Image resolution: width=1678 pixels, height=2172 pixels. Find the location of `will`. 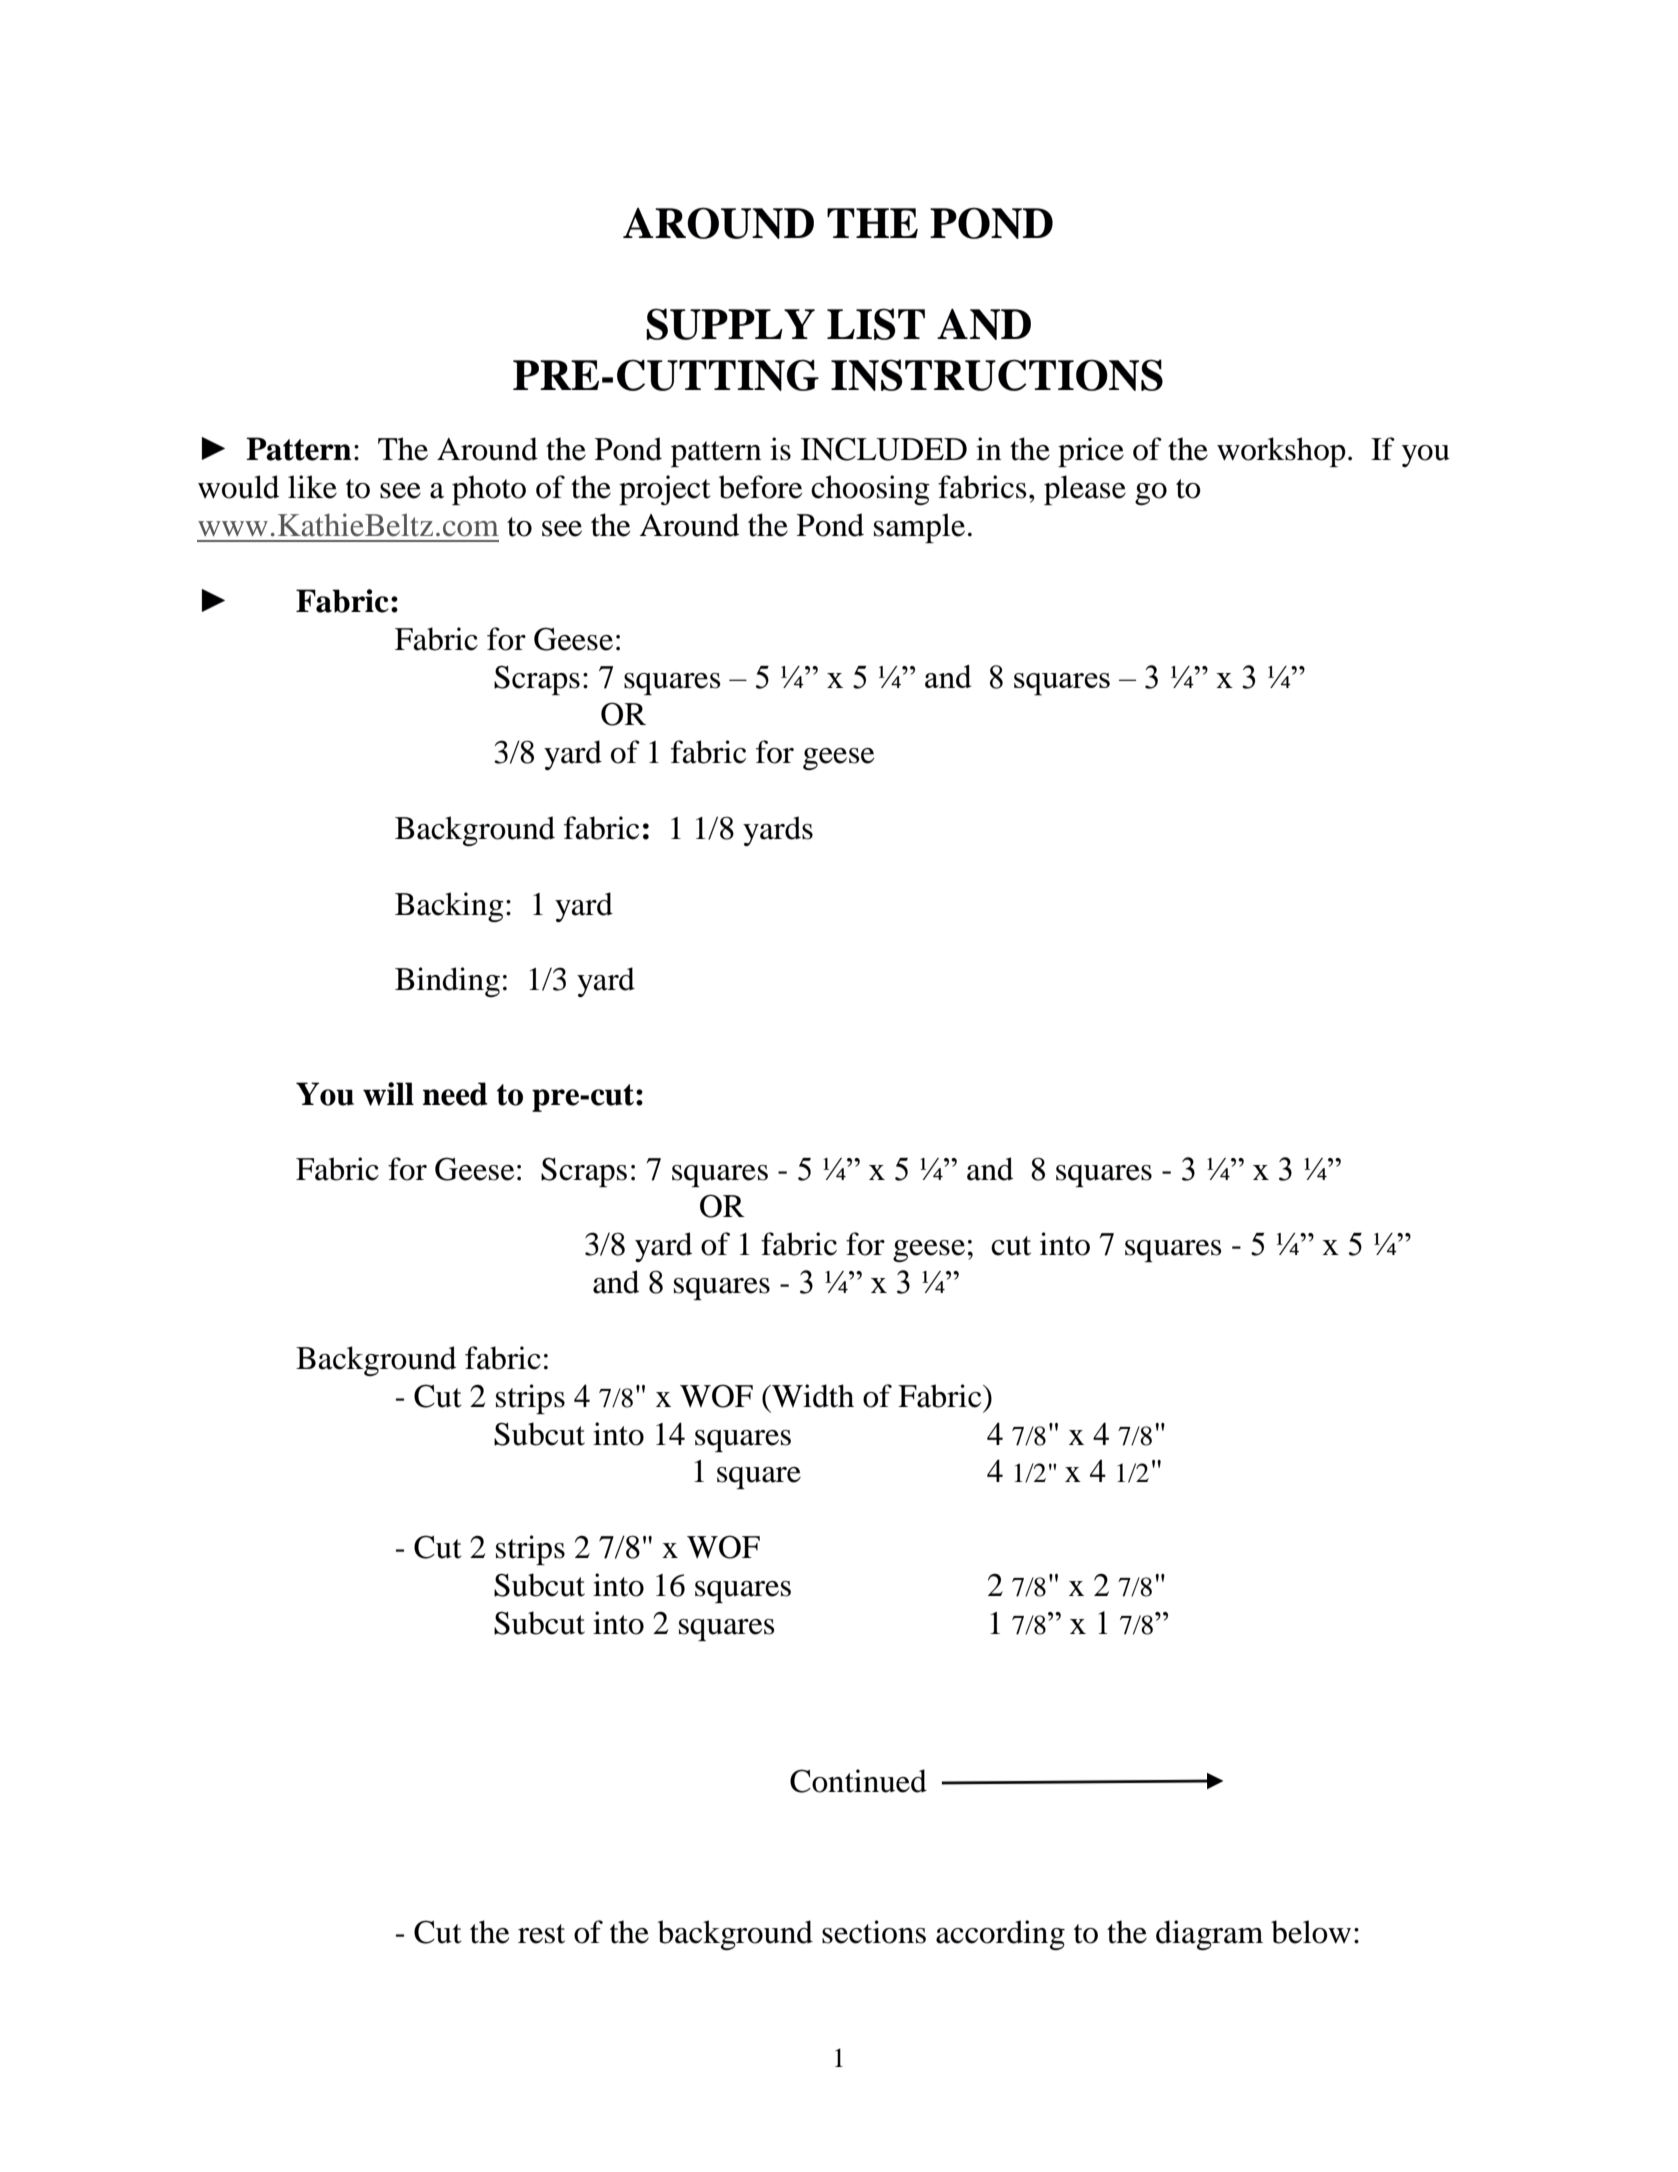

will is located at coordinates (388, 1094).
